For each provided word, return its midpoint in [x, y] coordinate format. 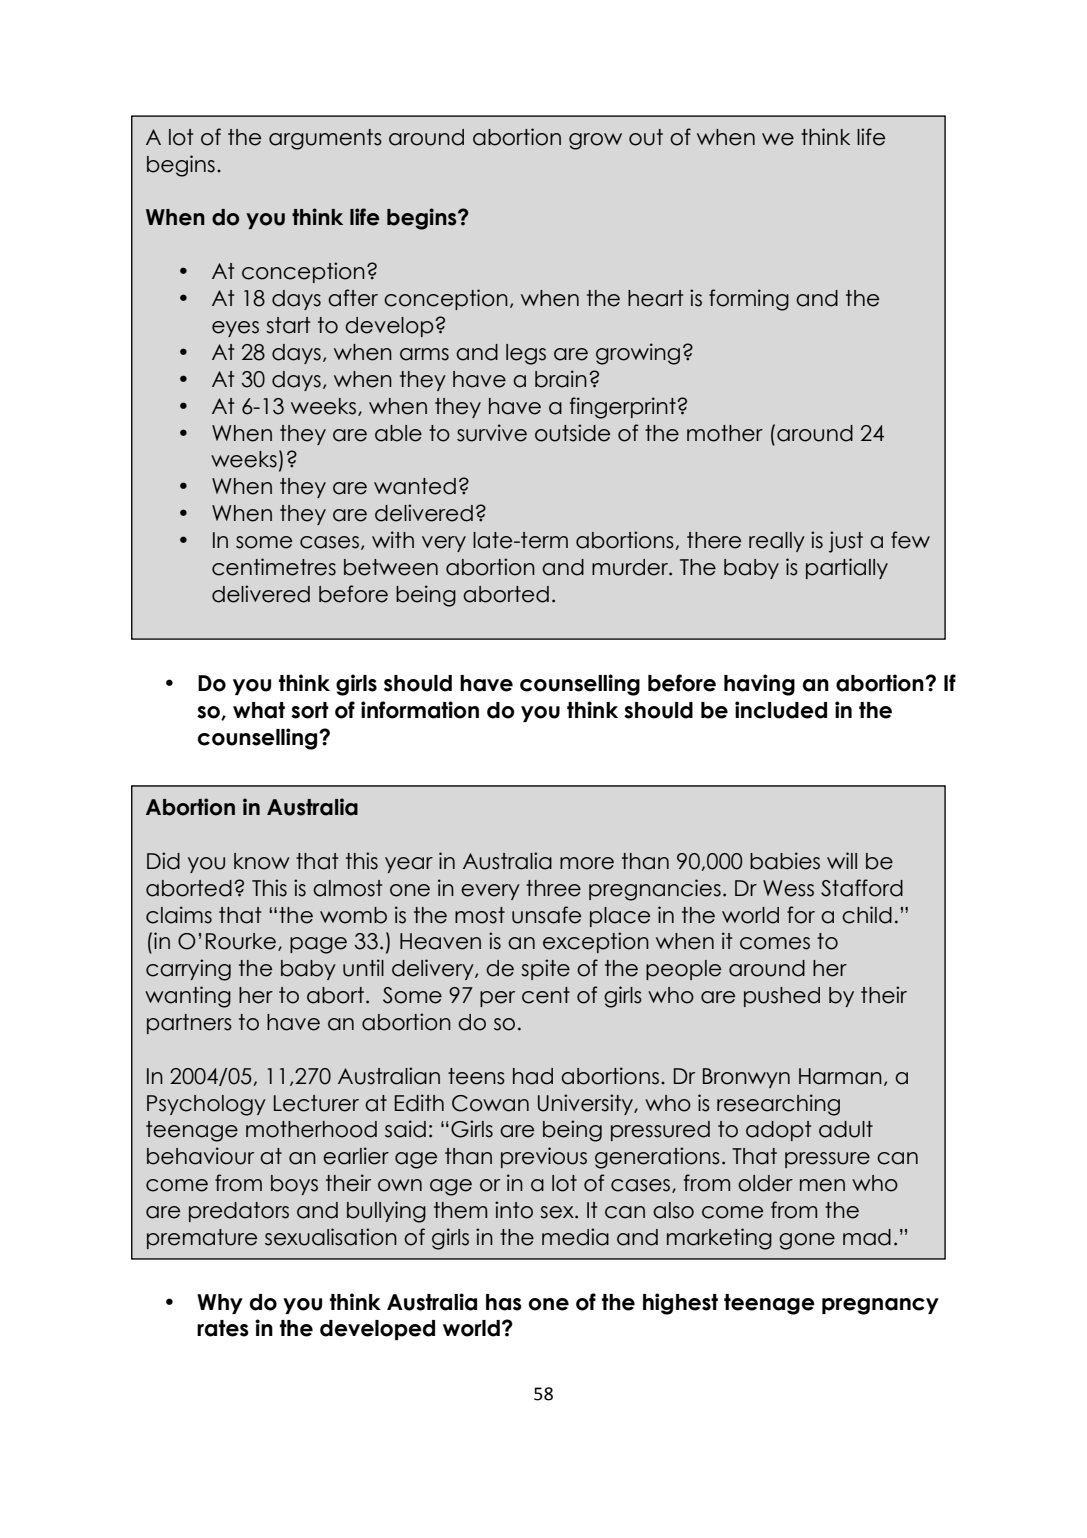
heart [655, 298]
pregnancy [880, 1306]
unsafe [546, 915]
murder [631, 567]
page [318, 945]
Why [220, 1304]
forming [749, 300]
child [867, 915]
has [504, 1302]
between [391, 567]
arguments [325, 139]
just [846, 542]
